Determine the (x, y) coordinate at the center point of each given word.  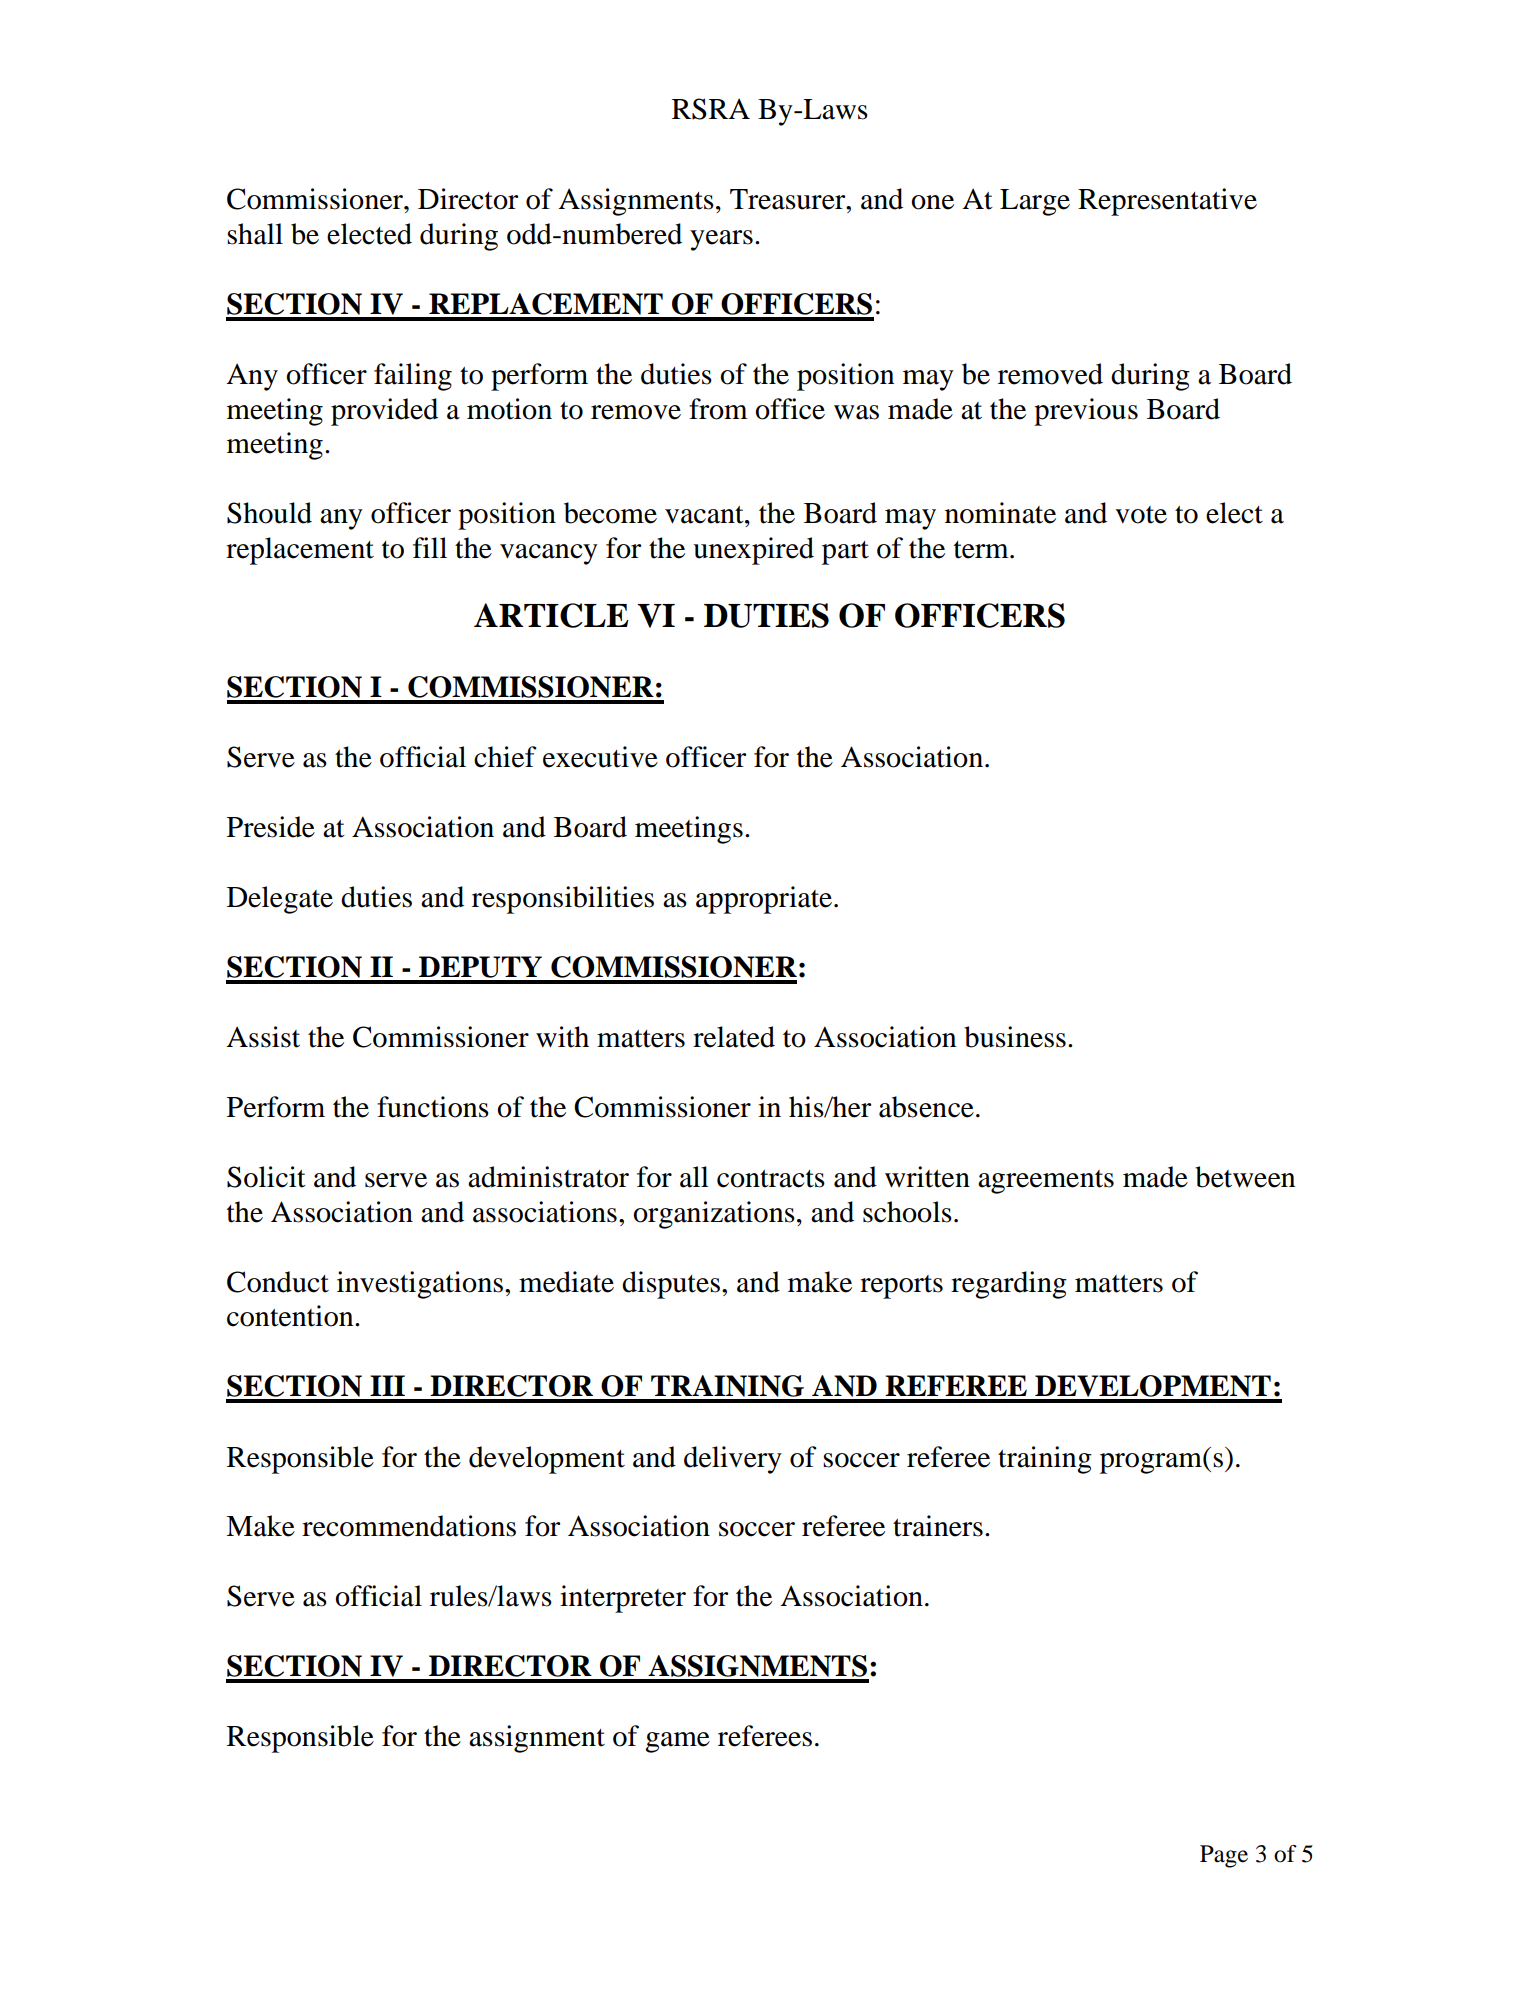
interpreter (623, 1599)
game (677, 1742)
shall (255, 234)
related (734, 1037)
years (721, 240)
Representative (1167, 202)
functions (433, 1107)
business (1015, 1037)
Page (1224, 1856)
